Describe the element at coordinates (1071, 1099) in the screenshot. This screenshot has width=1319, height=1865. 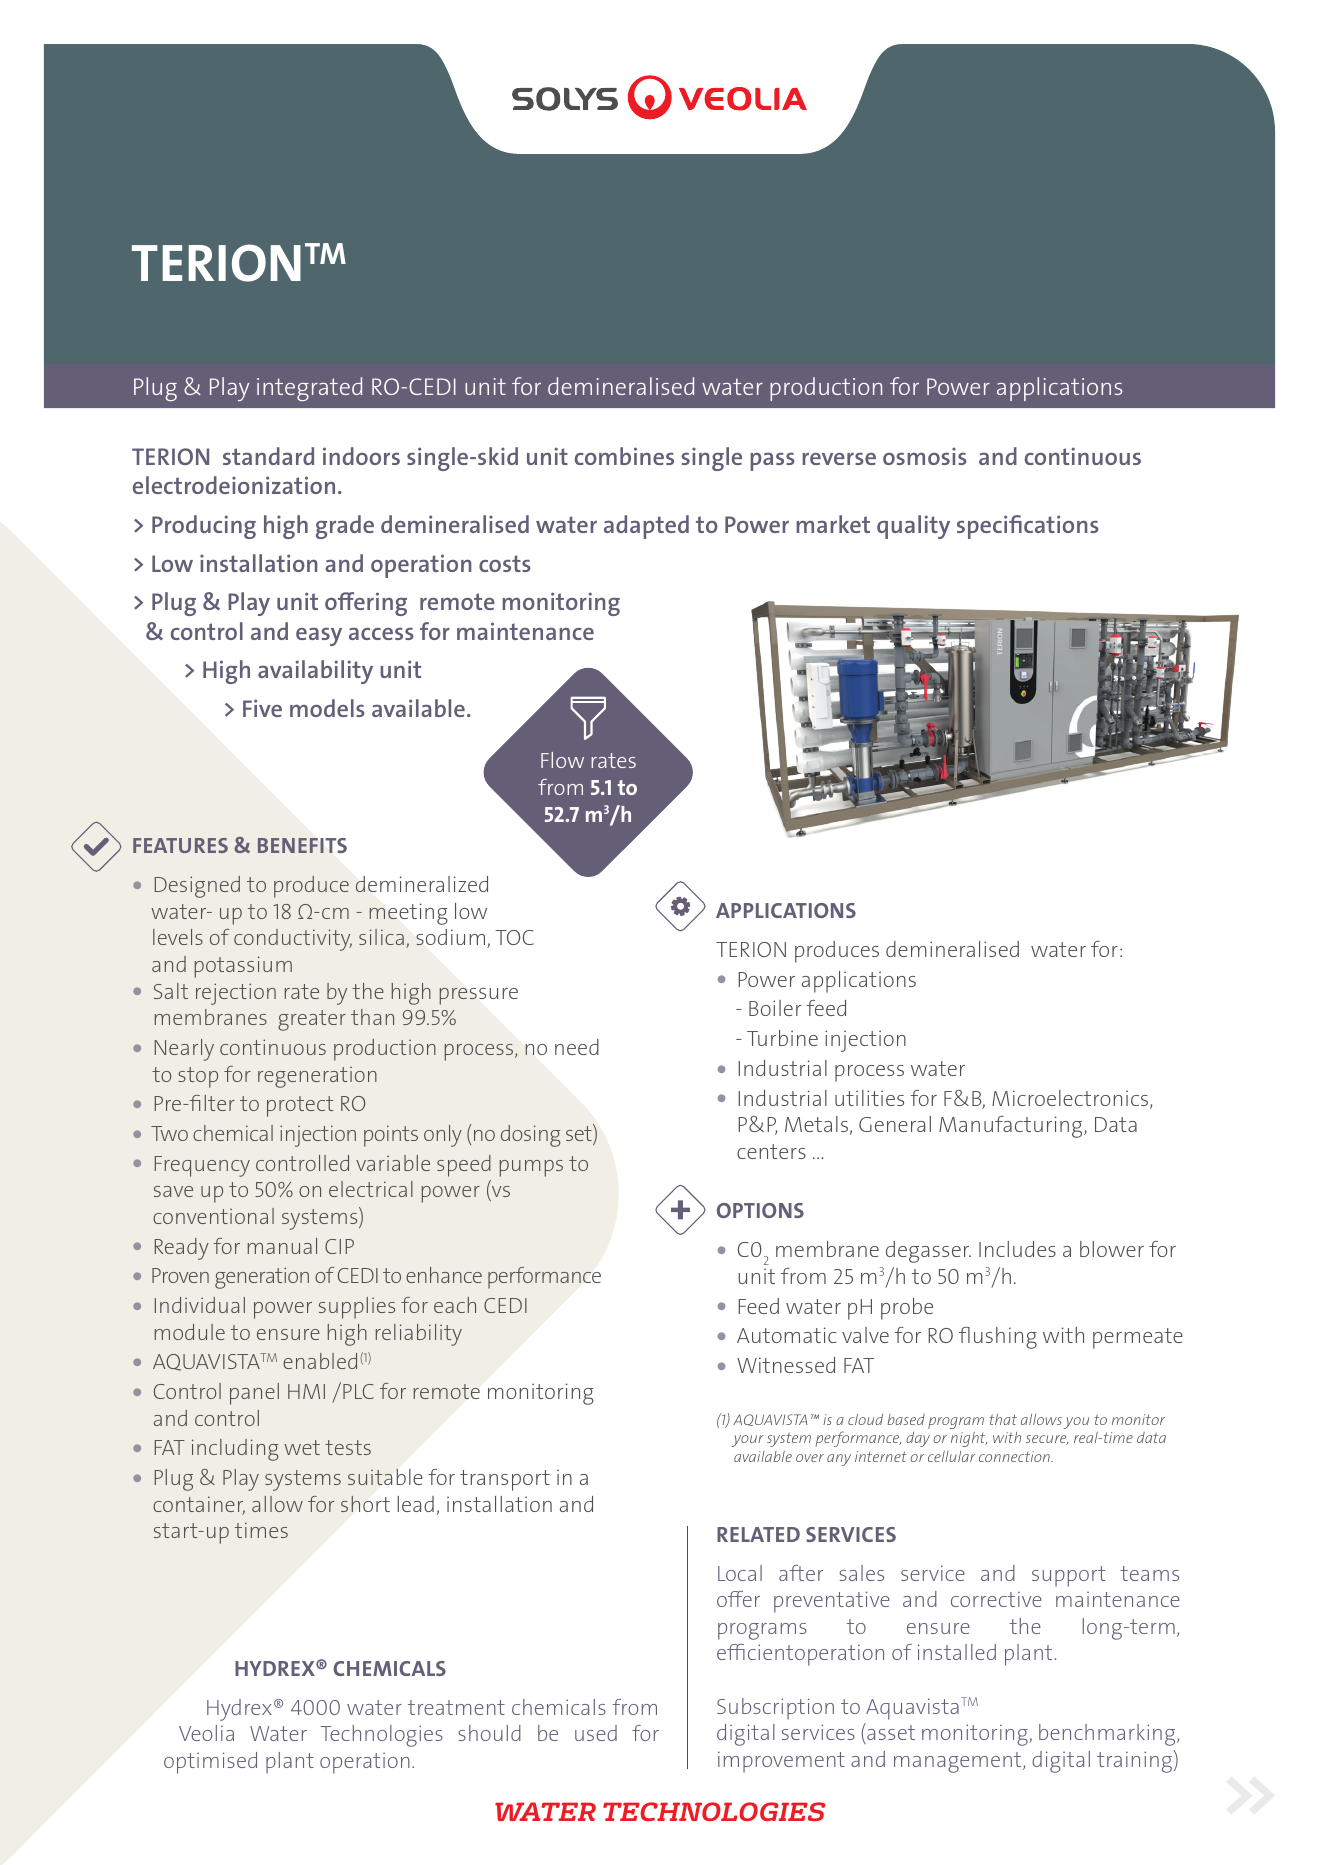
I see `Microelectronics` at that location.
